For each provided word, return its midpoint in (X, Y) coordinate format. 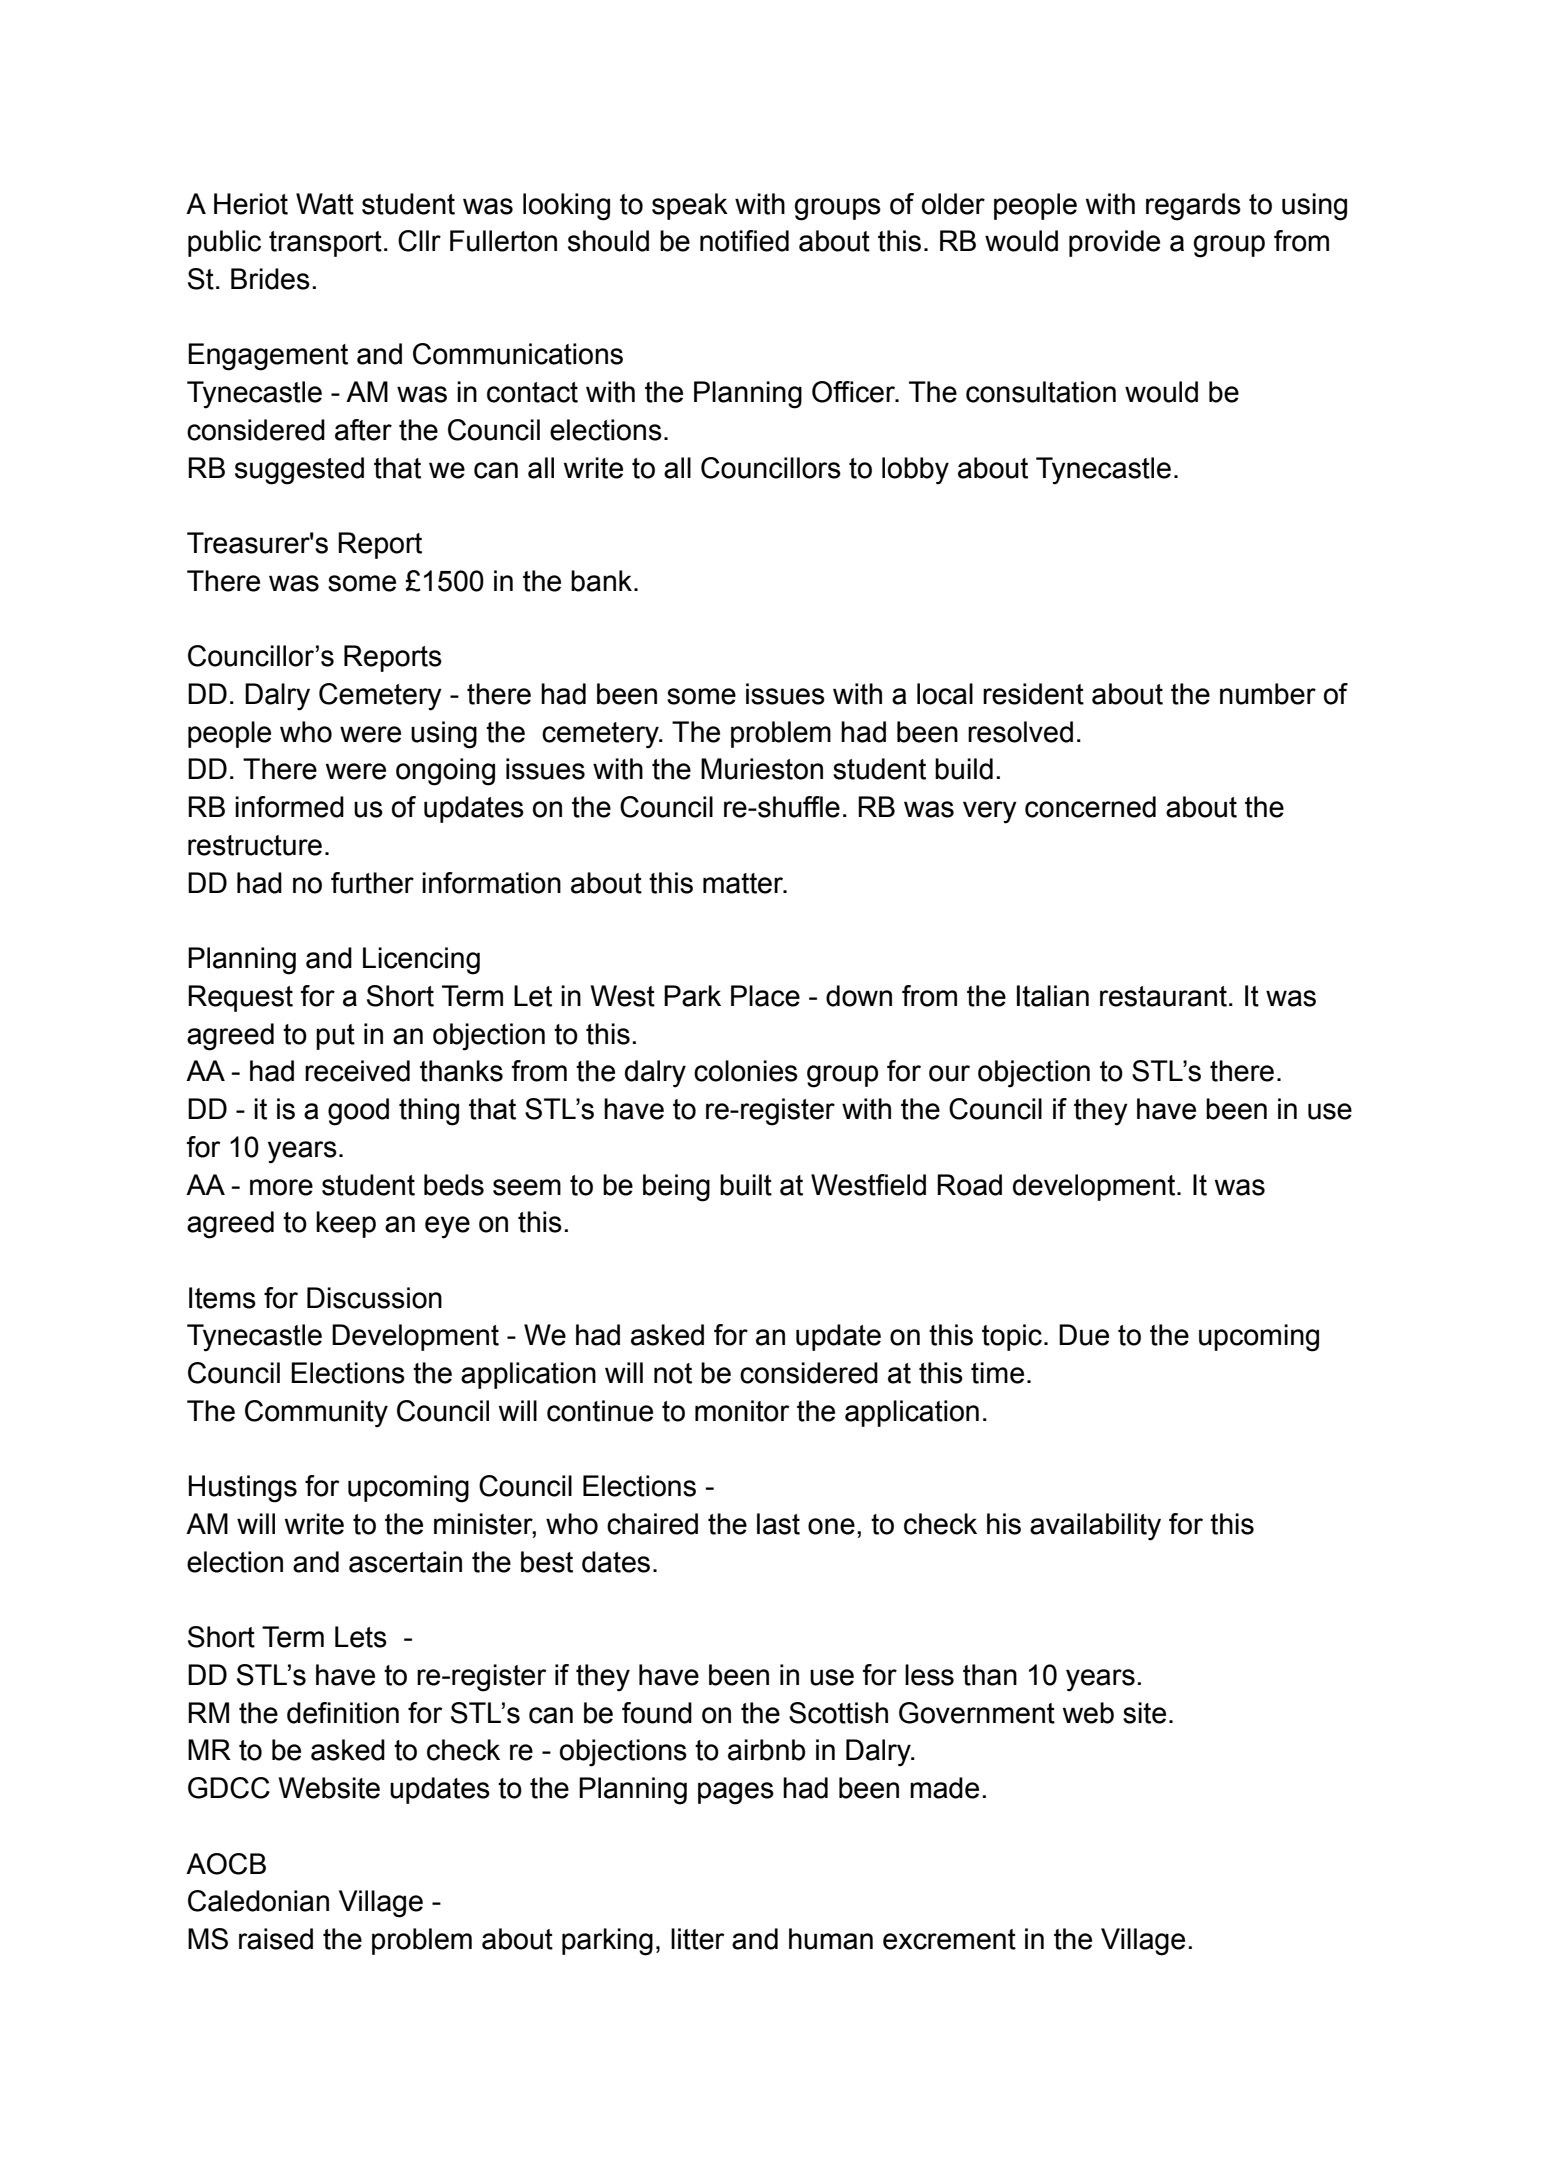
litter (698, 1939)
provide (1114, 243)
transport (325, 244)
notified (744, 241)
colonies (746, 1071)
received (357, 1071)
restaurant (1163, 996)
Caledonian (258, 1901)
